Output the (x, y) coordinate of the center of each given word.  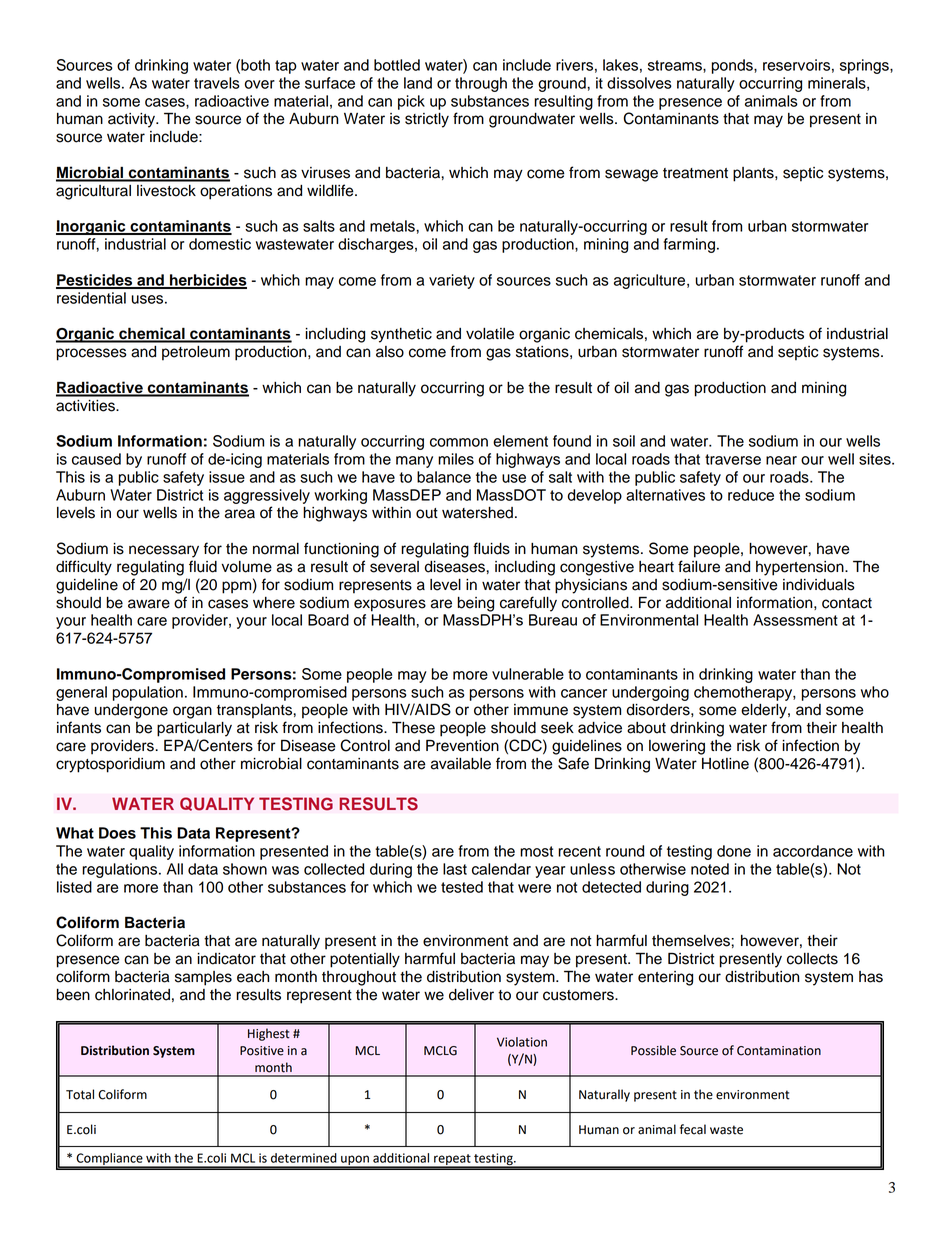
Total (80, 1094)
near (781, 460)
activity (133, 120)
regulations (121, 870)
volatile (490, 334)
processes (92, 354)
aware (149, 604)
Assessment (795, 620)
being (476, 604)
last (455, 869)
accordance (813, 851)
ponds (733, 66)
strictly (427, 120)
